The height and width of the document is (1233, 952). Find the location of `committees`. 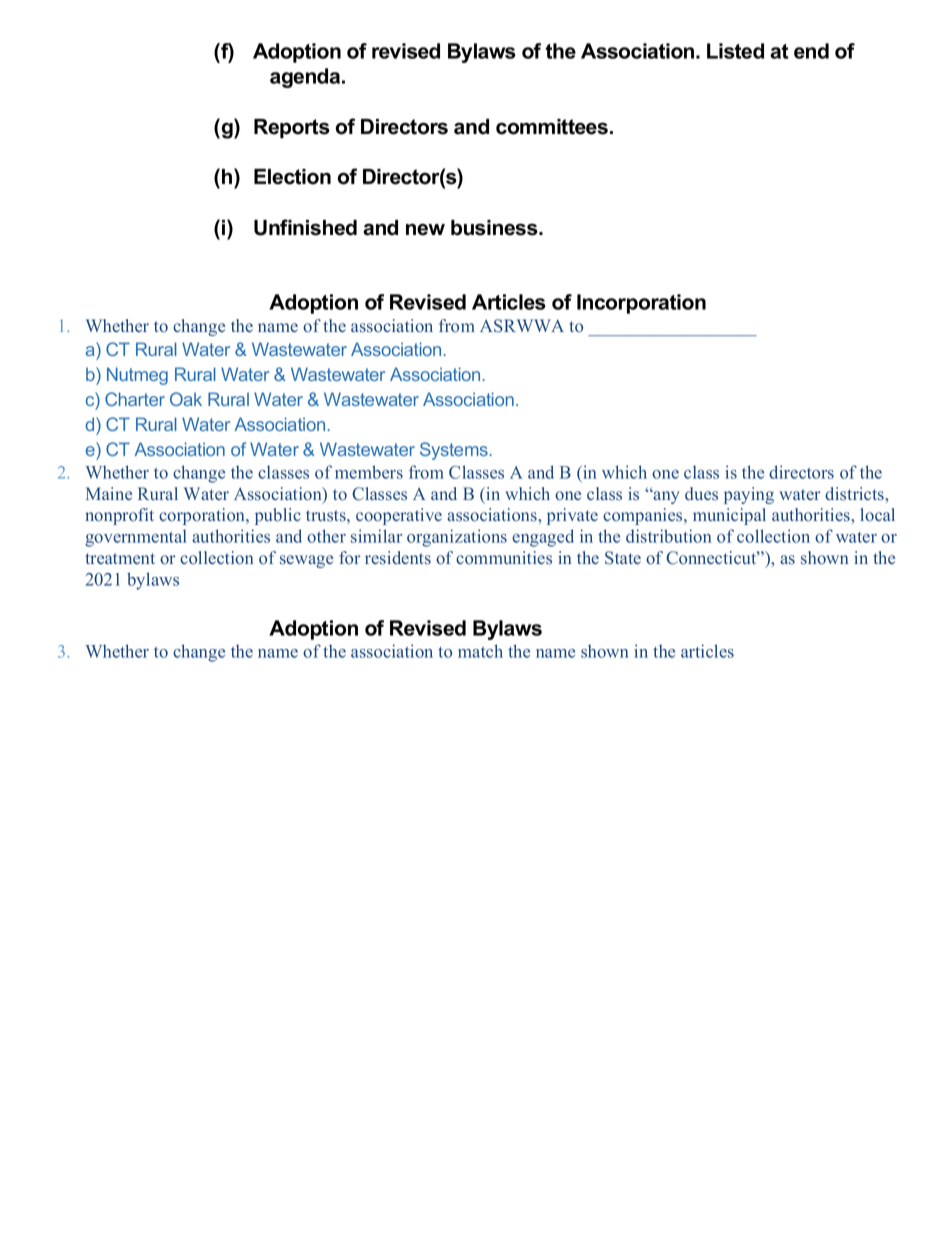

committees is located at coordinates (552, 127).
